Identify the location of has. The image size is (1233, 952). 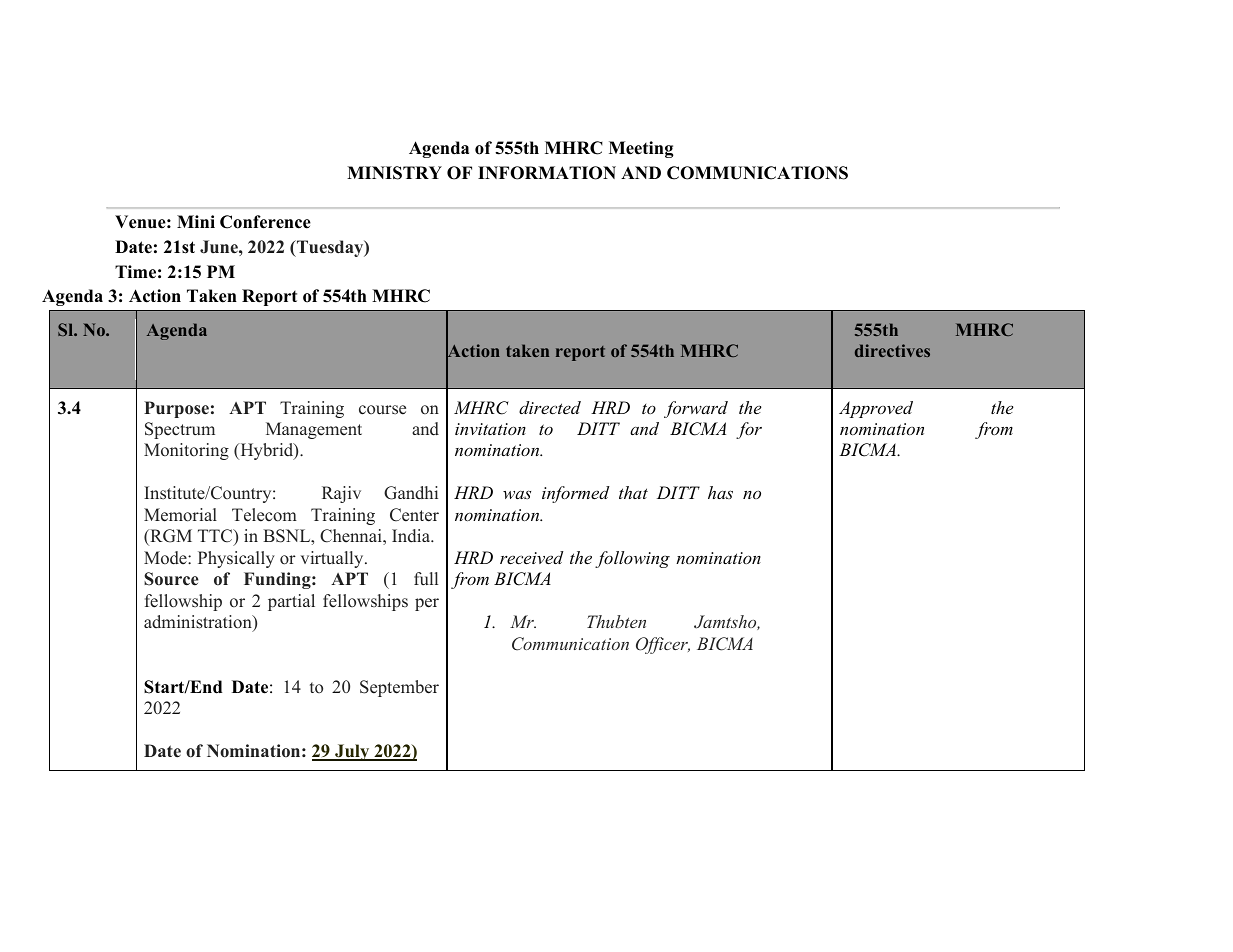
(720, 492).
